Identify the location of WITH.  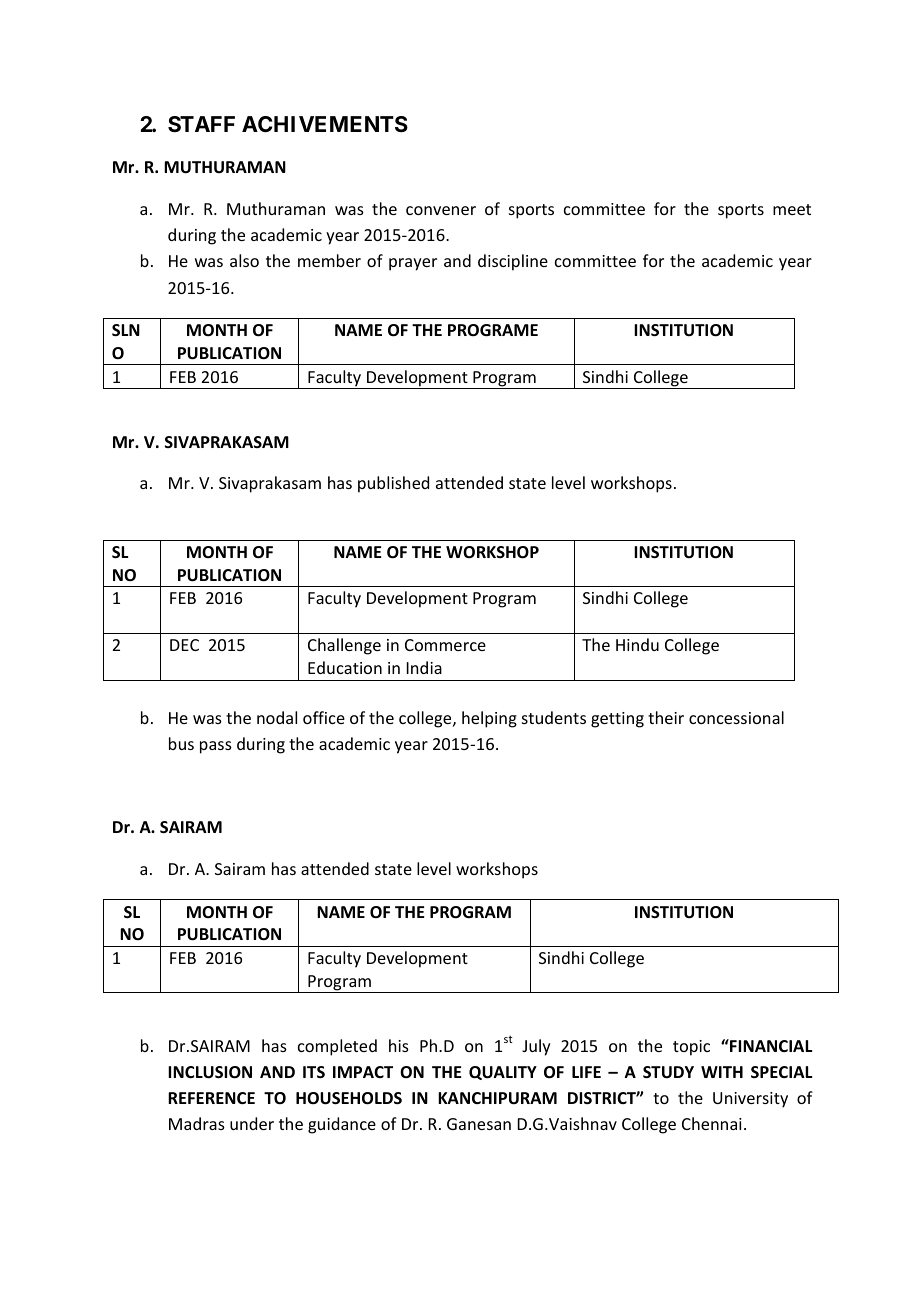
(722, 1072).
